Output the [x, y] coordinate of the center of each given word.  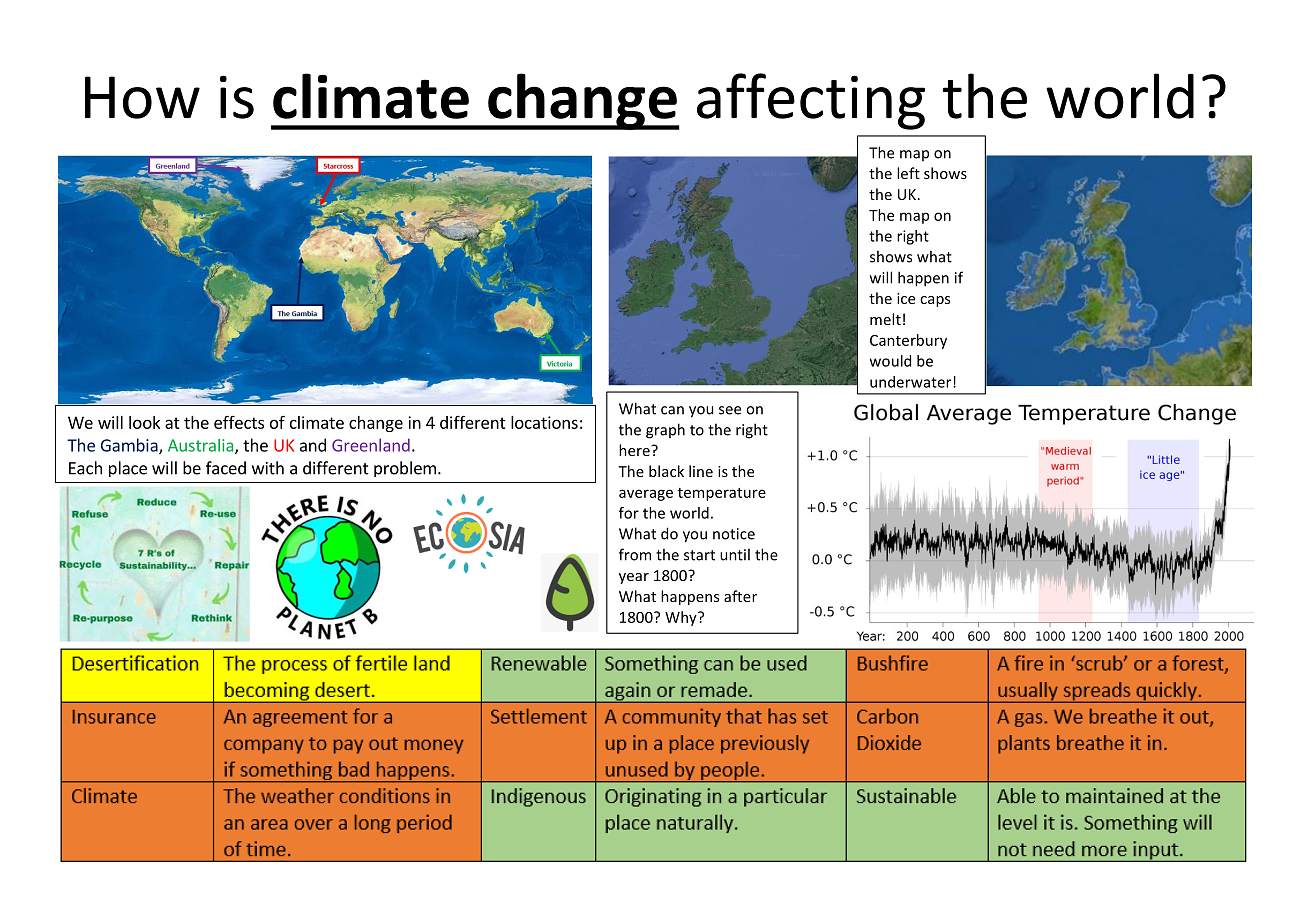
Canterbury [908, 341]
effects [239, 422]
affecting [811, 101]
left [908, 173]
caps [935, 301]
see [730, 410]
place [128, 469]
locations [544, 422]
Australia [202, 446]
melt [885, 319]
